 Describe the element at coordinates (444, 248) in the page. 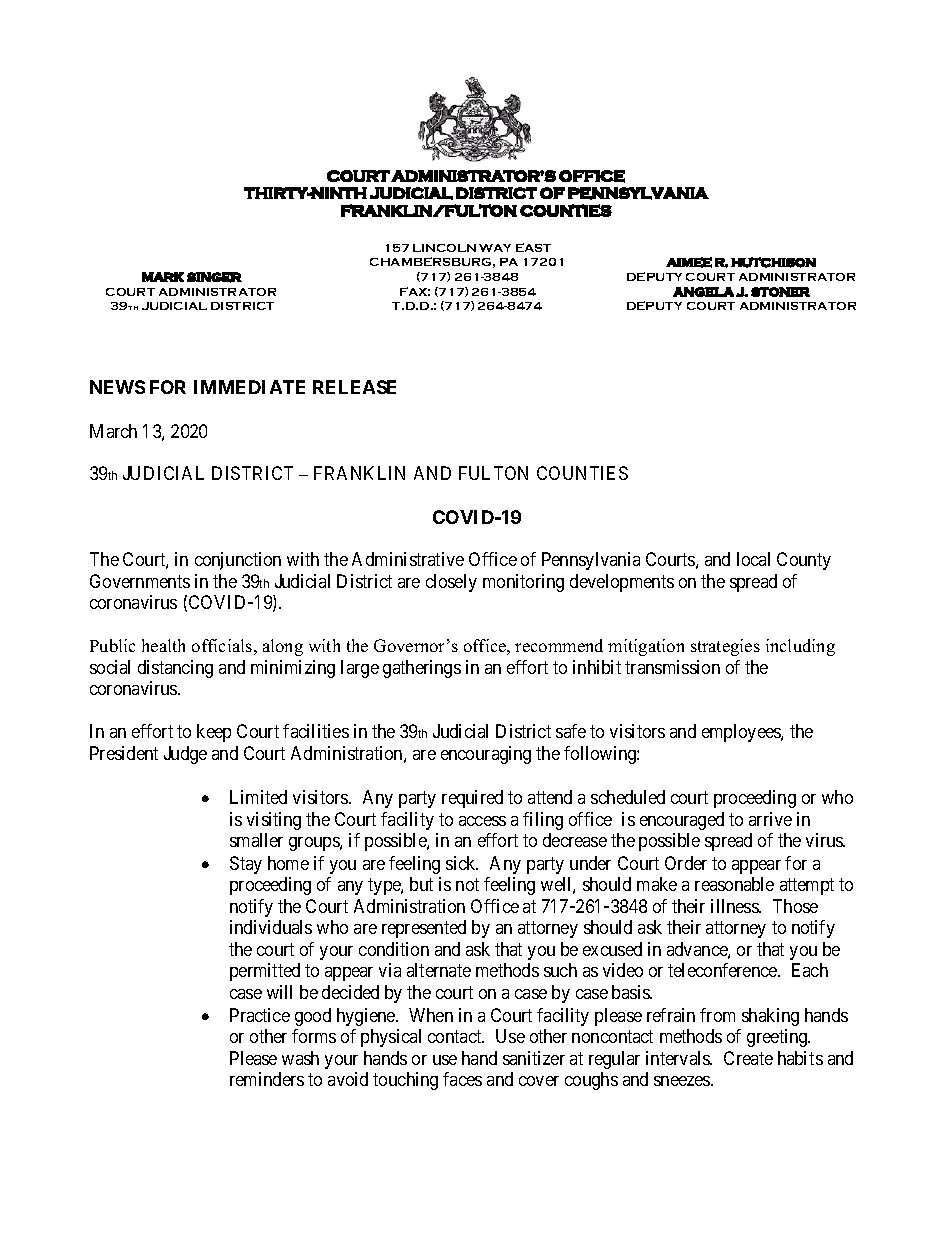

I see `LINCOLN` at that location.
